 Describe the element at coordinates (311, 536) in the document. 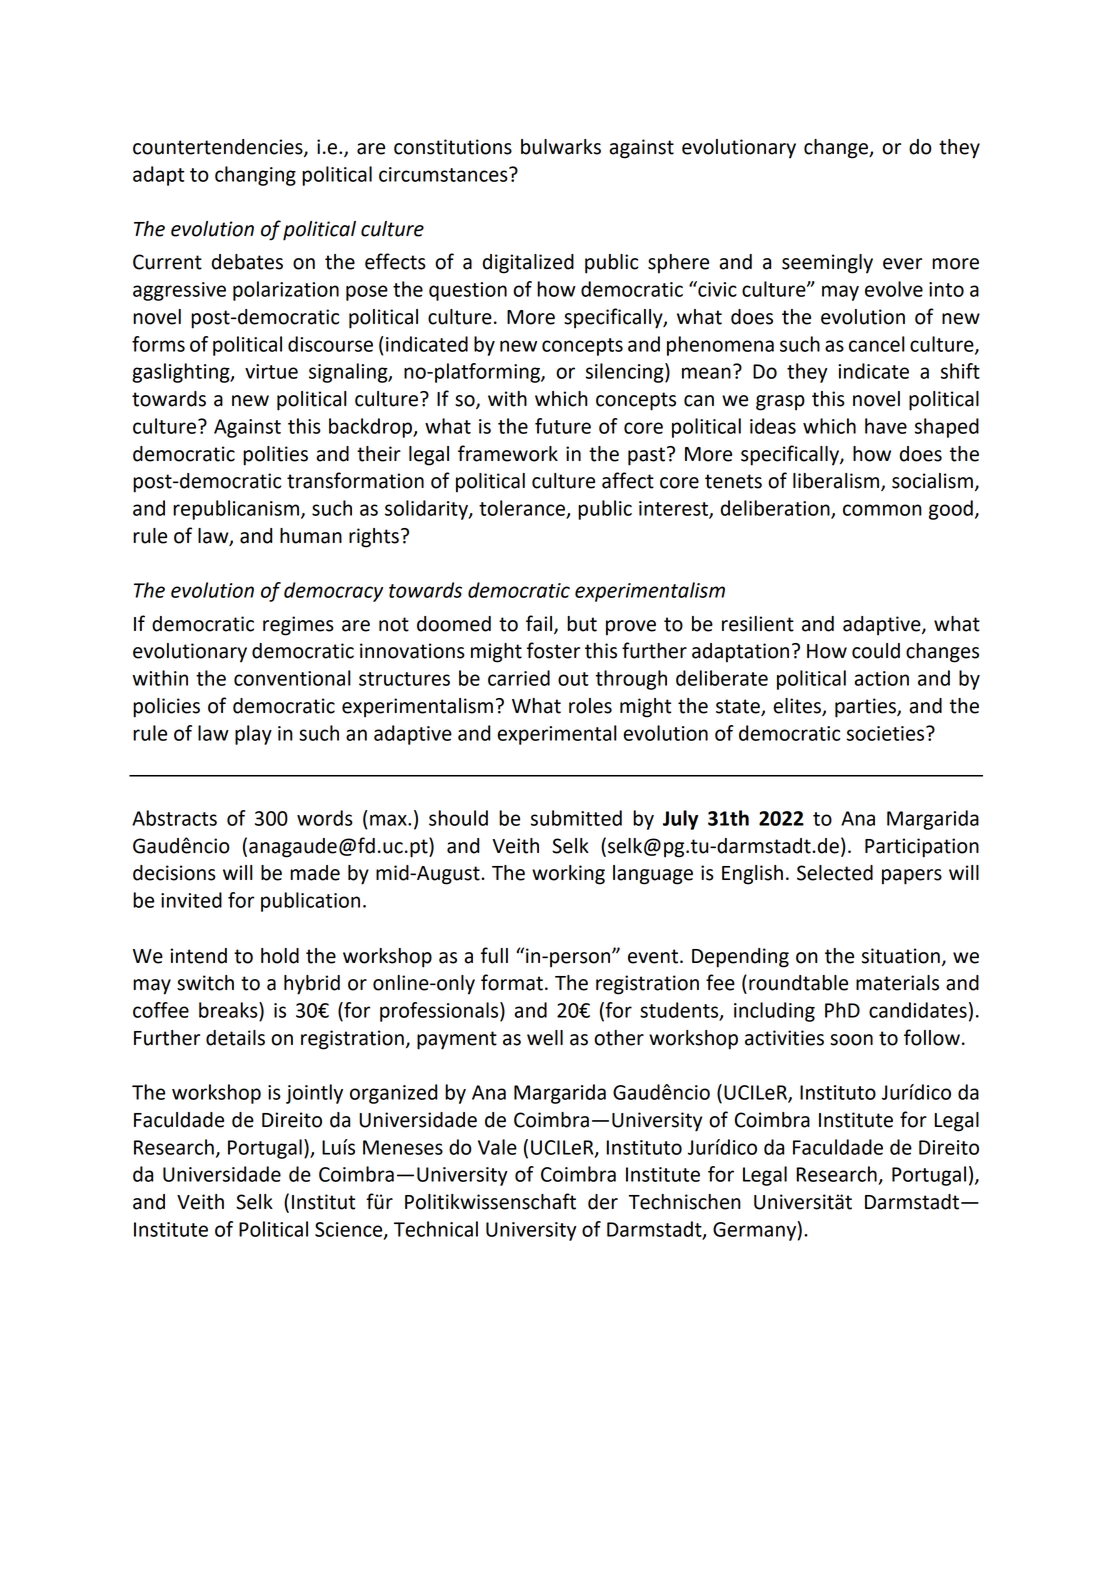

I see `human` at that location.
